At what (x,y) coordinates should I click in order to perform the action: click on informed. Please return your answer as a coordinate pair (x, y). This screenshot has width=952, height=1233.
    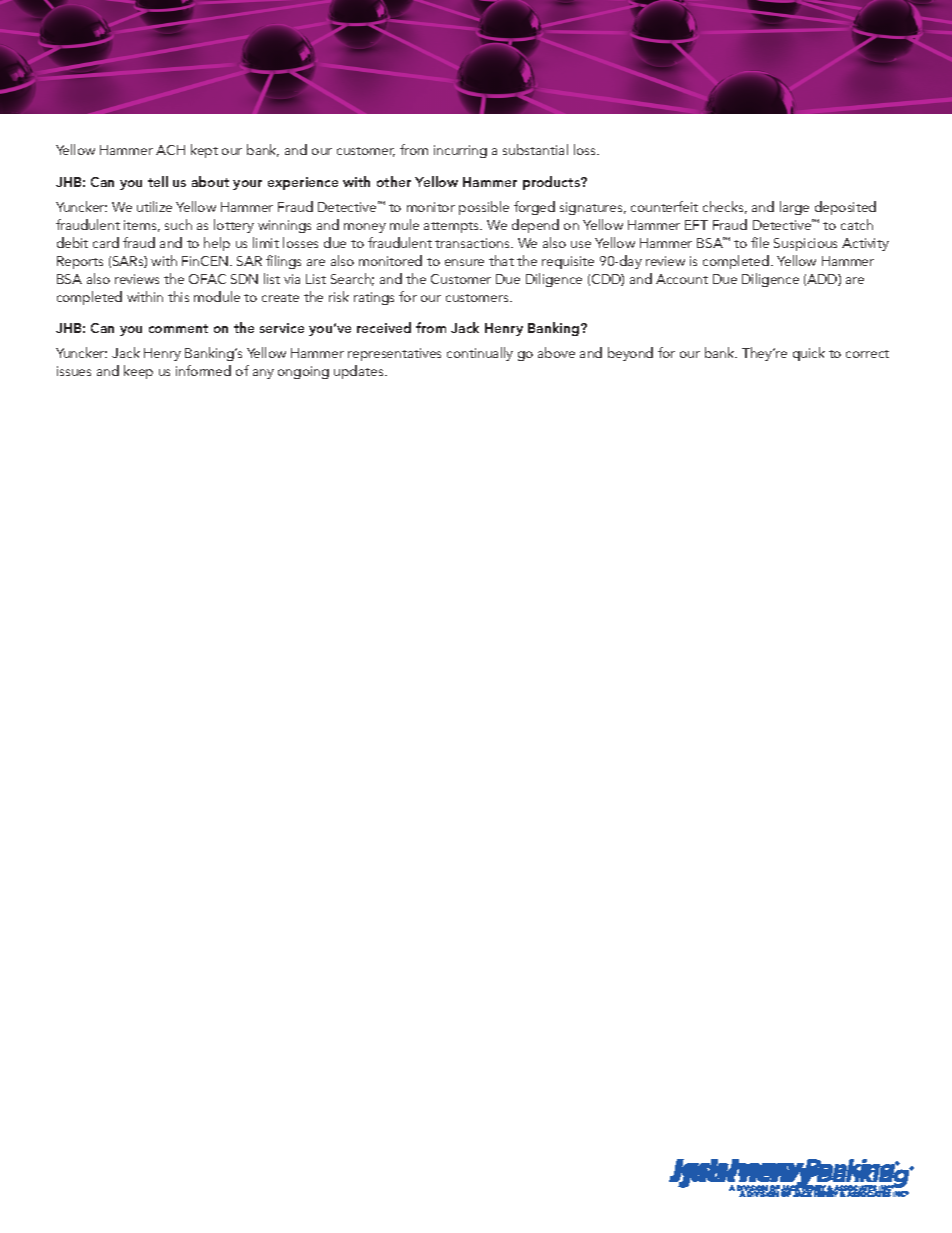
    Looking at the image, I should click on (203, 370).
